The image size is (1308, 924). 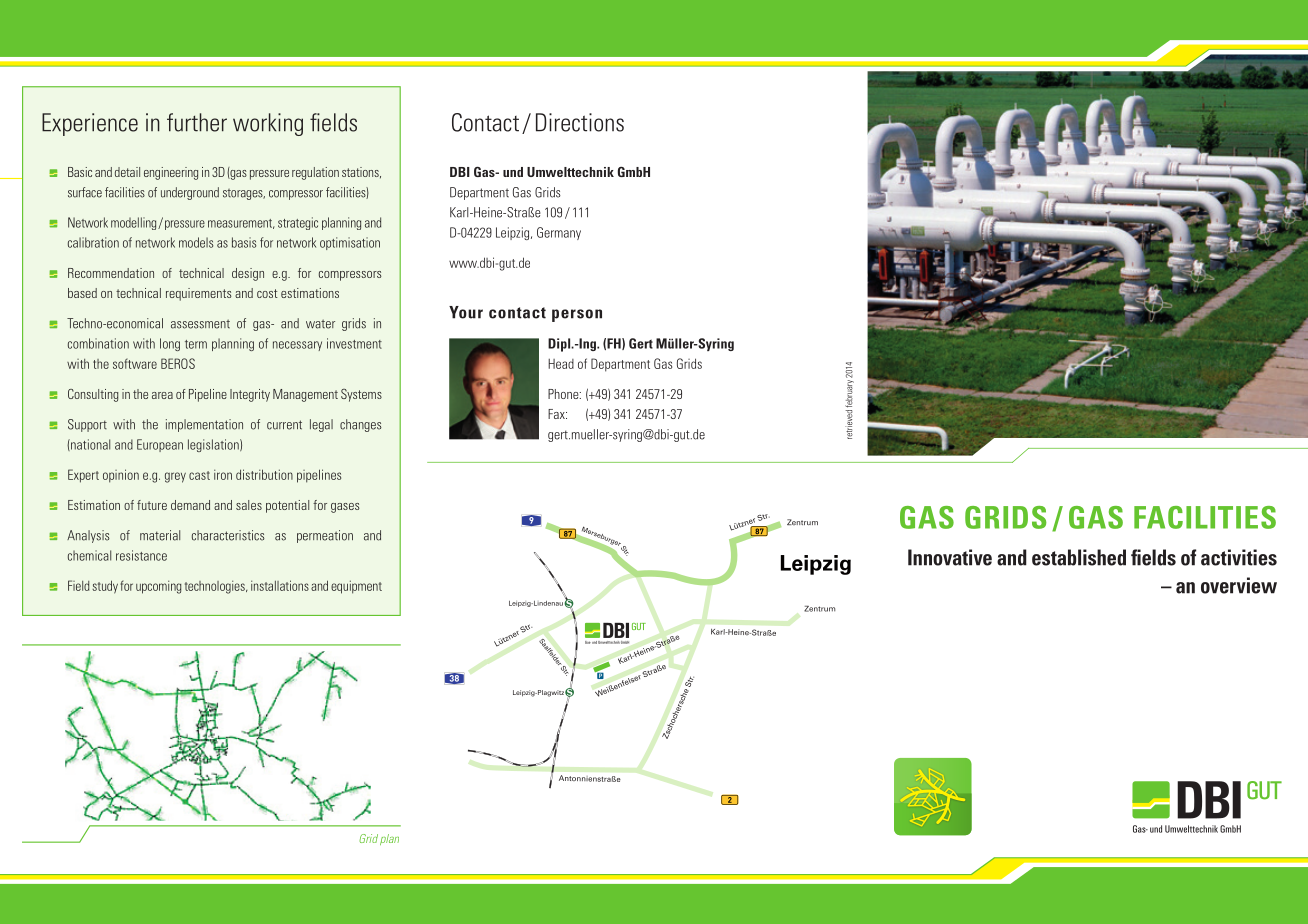 What do you see at coordinates (466, 312) in the screenshot?
I see `Your` at bounding box center [466, 312].
